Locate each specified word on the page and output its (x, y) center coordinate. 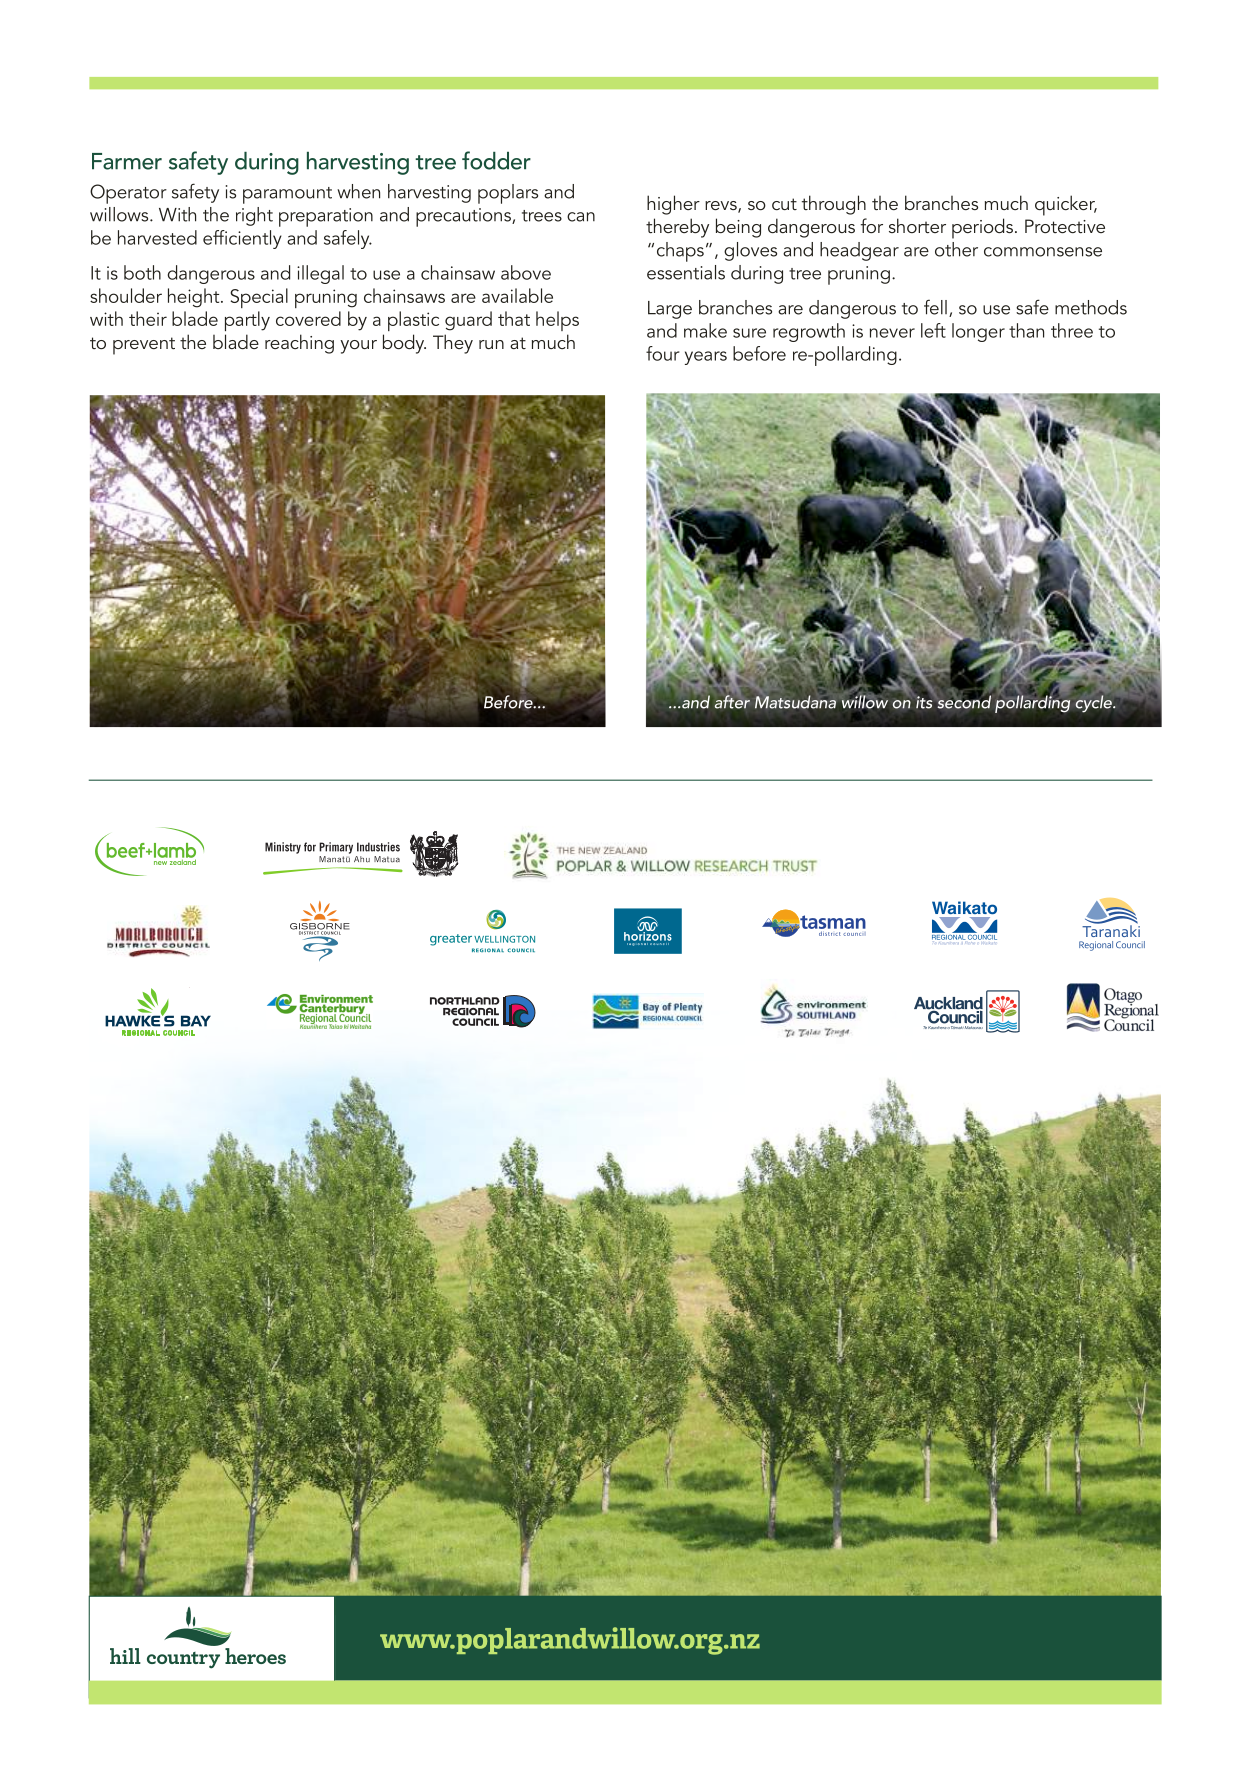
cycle (1094, 703)
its (924, 701)
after (732, 701)
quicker (1066, 205)
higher (673, 205)
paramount (287, 195)
